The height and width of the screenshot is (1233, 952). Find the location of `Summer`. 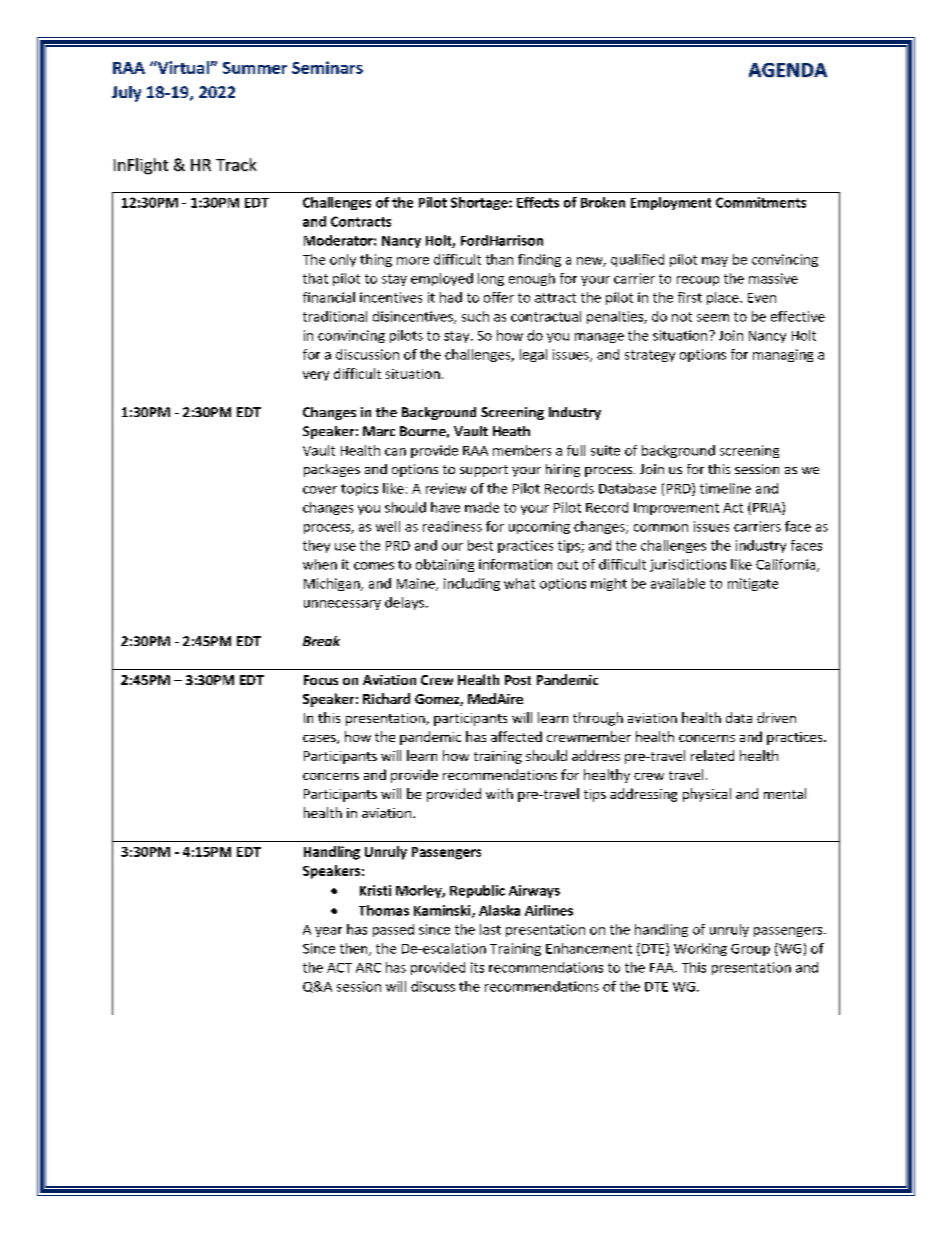

Summer is located at coordinates (255, 68).
